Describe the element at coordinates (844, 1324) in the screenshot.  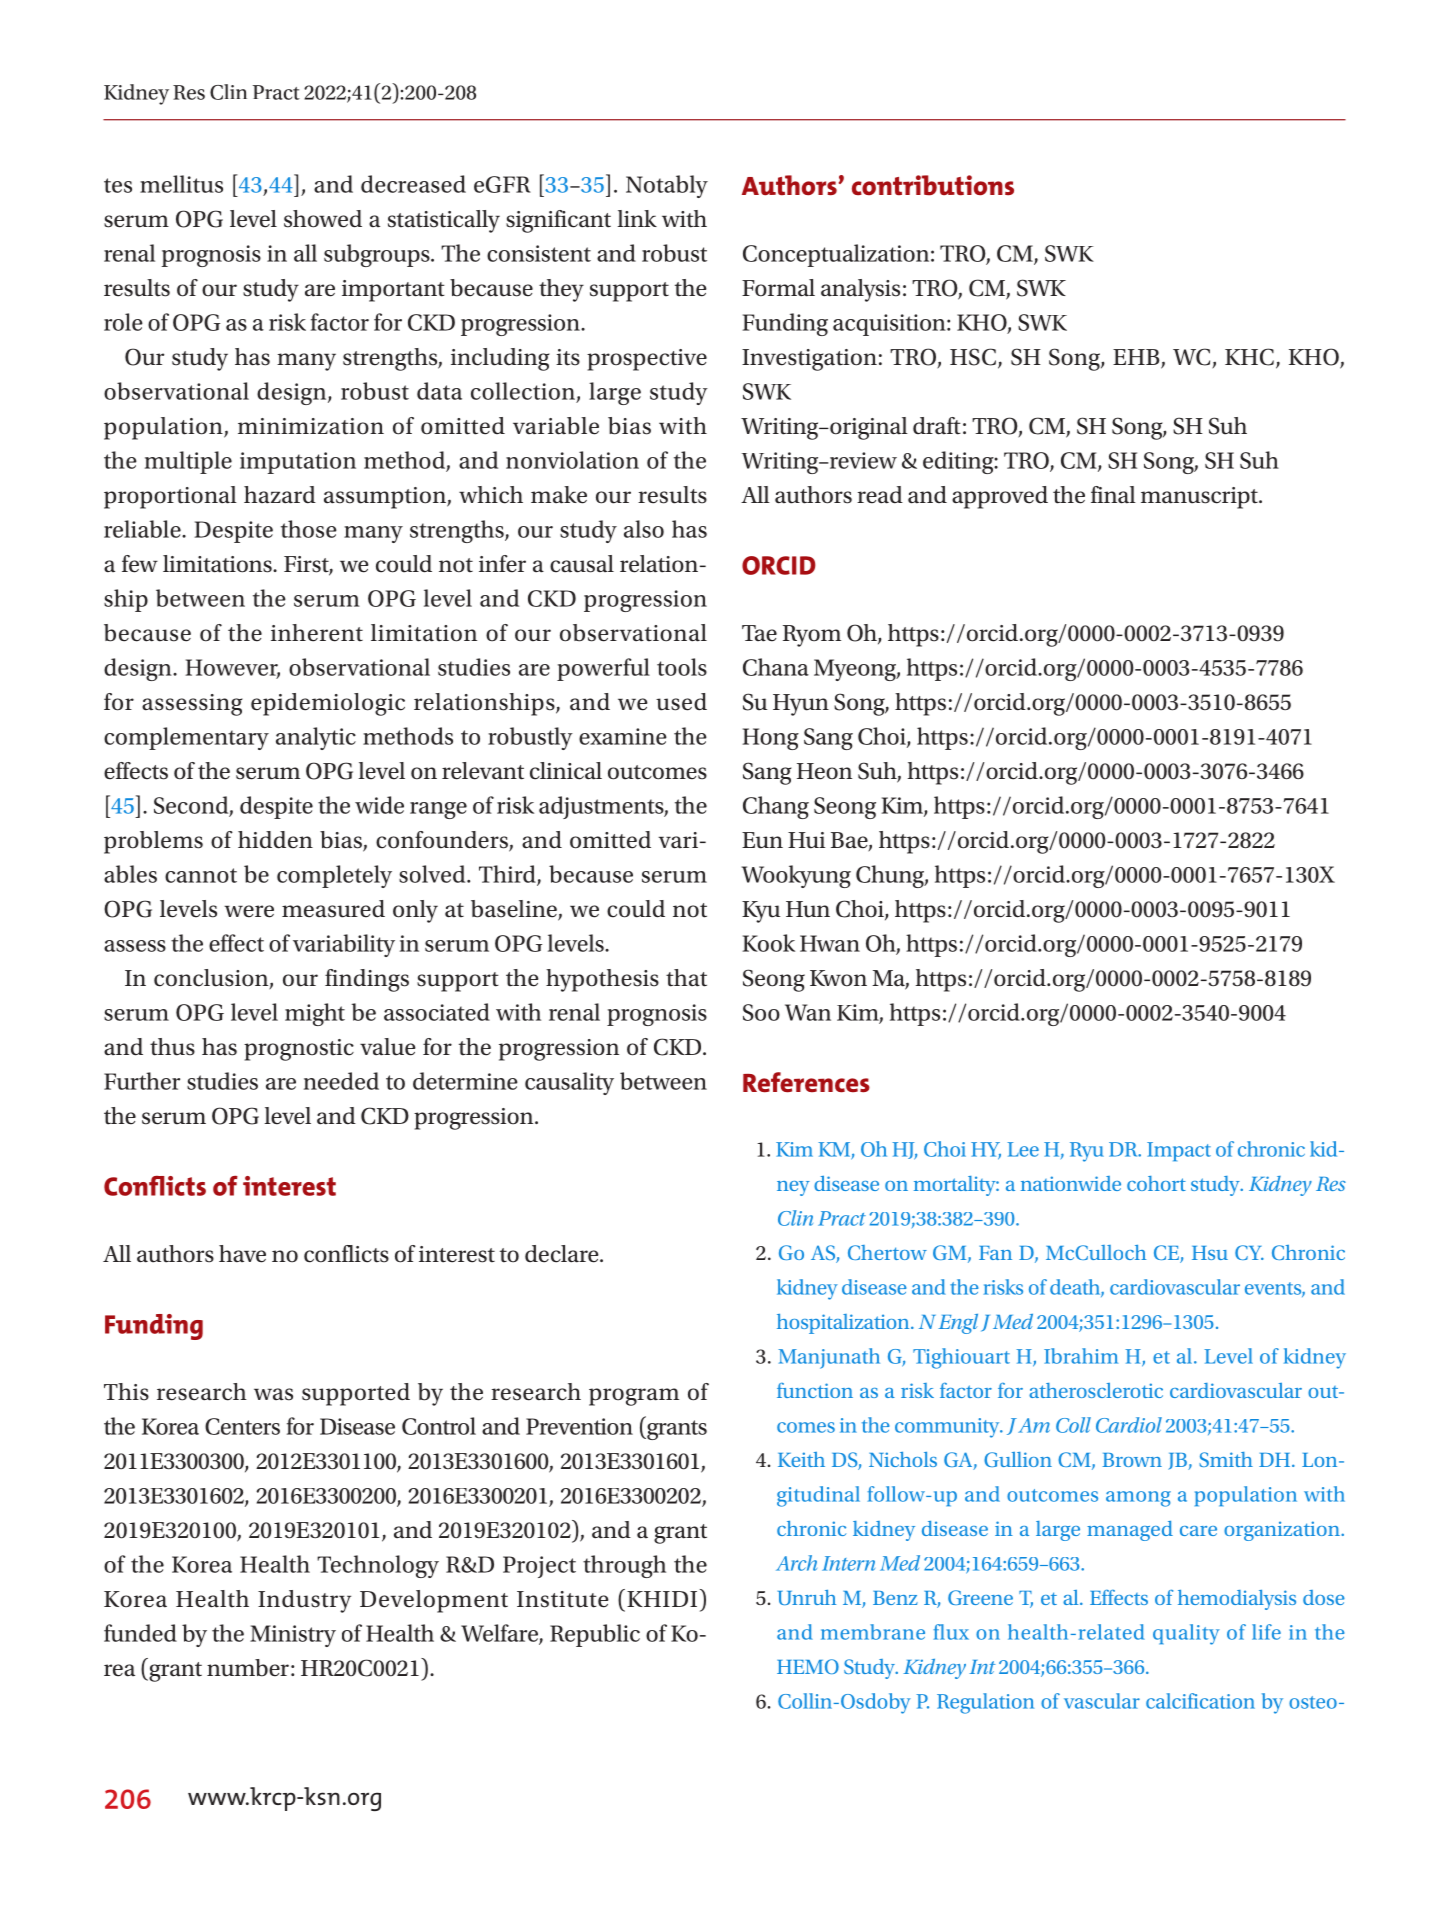
I see `hospitalization` at that location.
